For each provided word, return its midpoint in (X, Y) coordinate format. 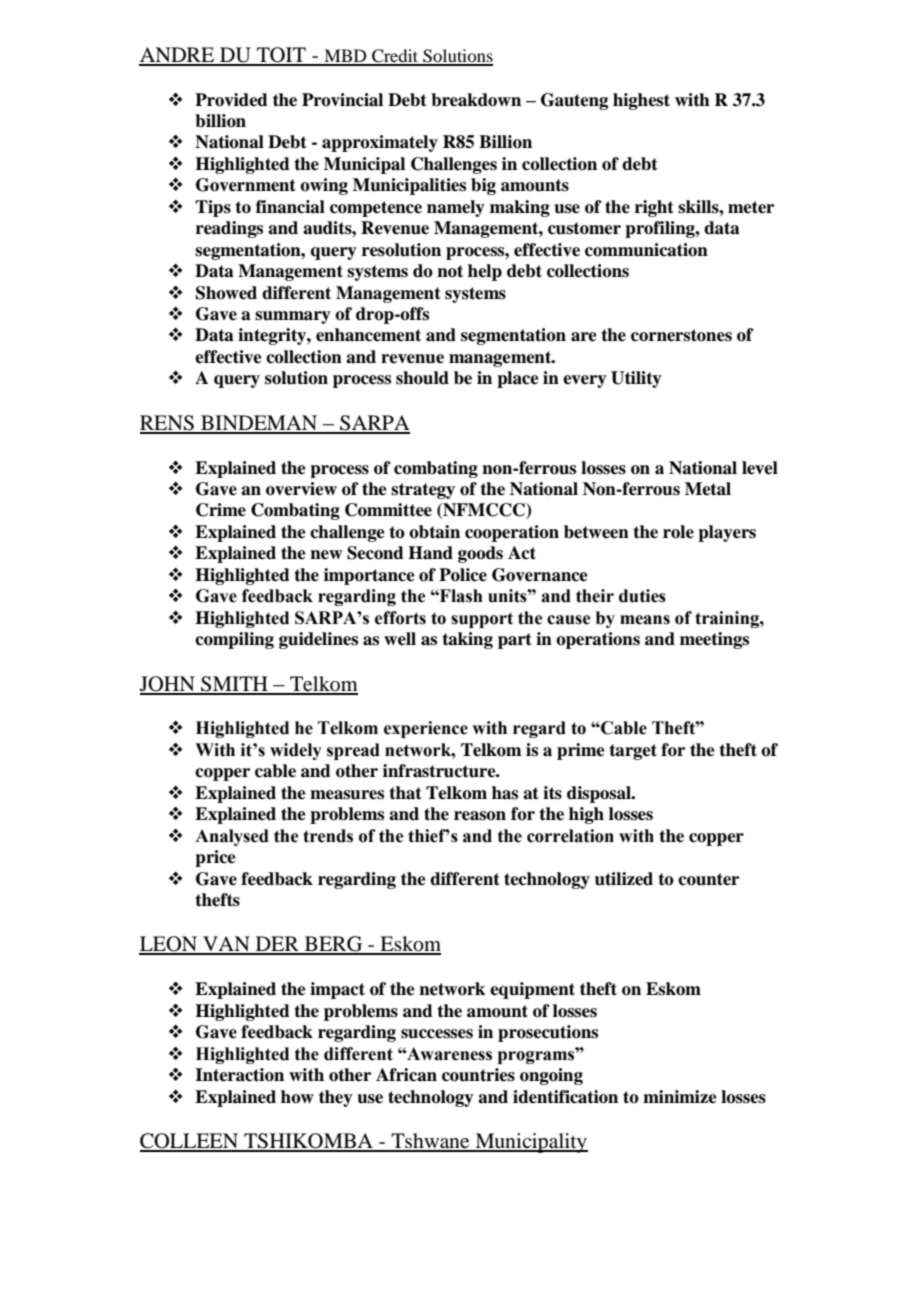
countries (478, 1075)
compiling (234, 640)
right (654, 208)
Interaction (239, 1075)
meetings (714, 640)
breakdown (476, 100)
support (482, 620)
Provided (231, 100)
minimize (680, 1097)
